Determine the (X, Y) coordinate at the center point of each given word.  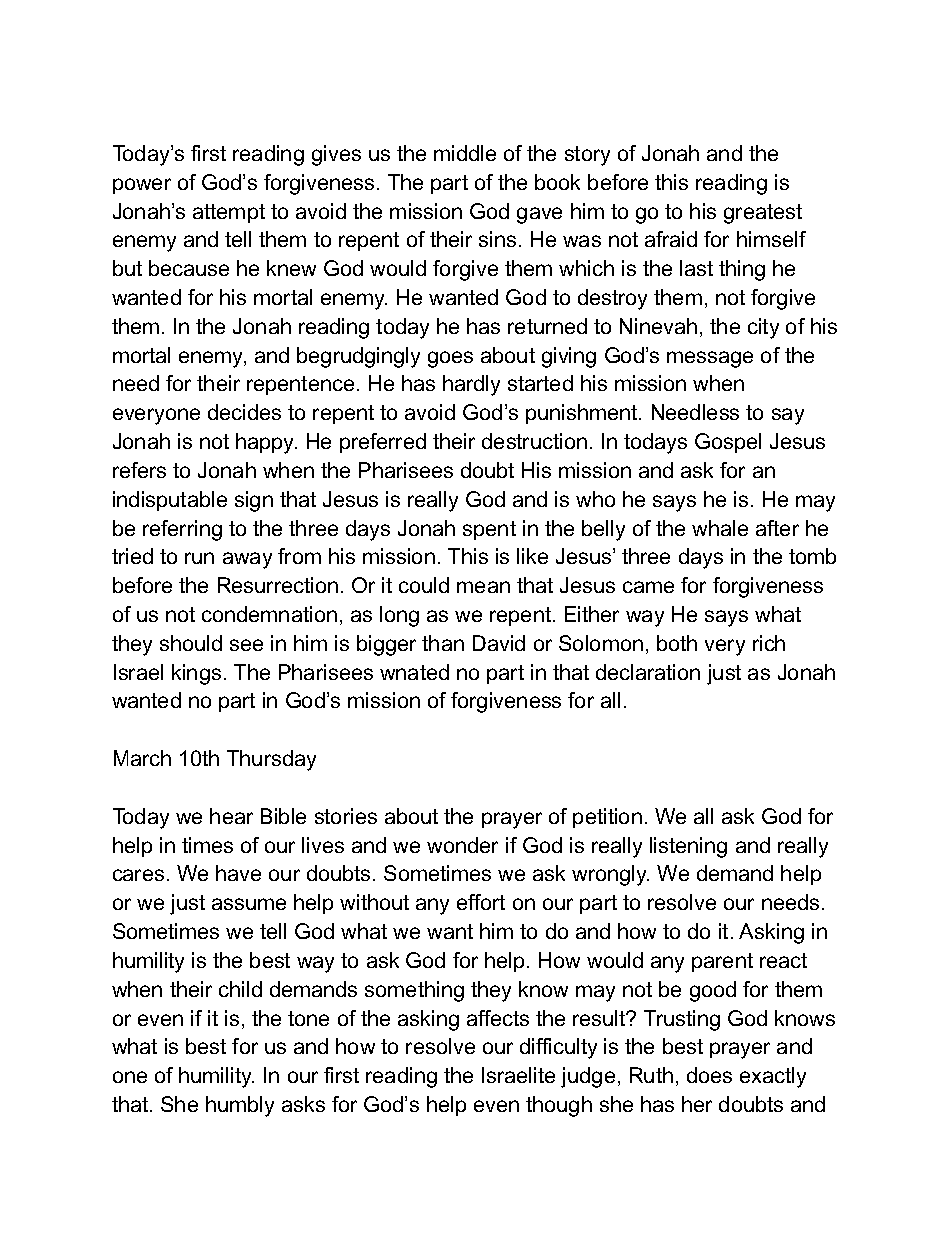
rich (769, 643)
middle (465, 153)
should (191, 643)
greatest (763, 214)
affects (498, 1018)
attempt (229, 213)
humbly (240, 1106)
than (443, 643)
